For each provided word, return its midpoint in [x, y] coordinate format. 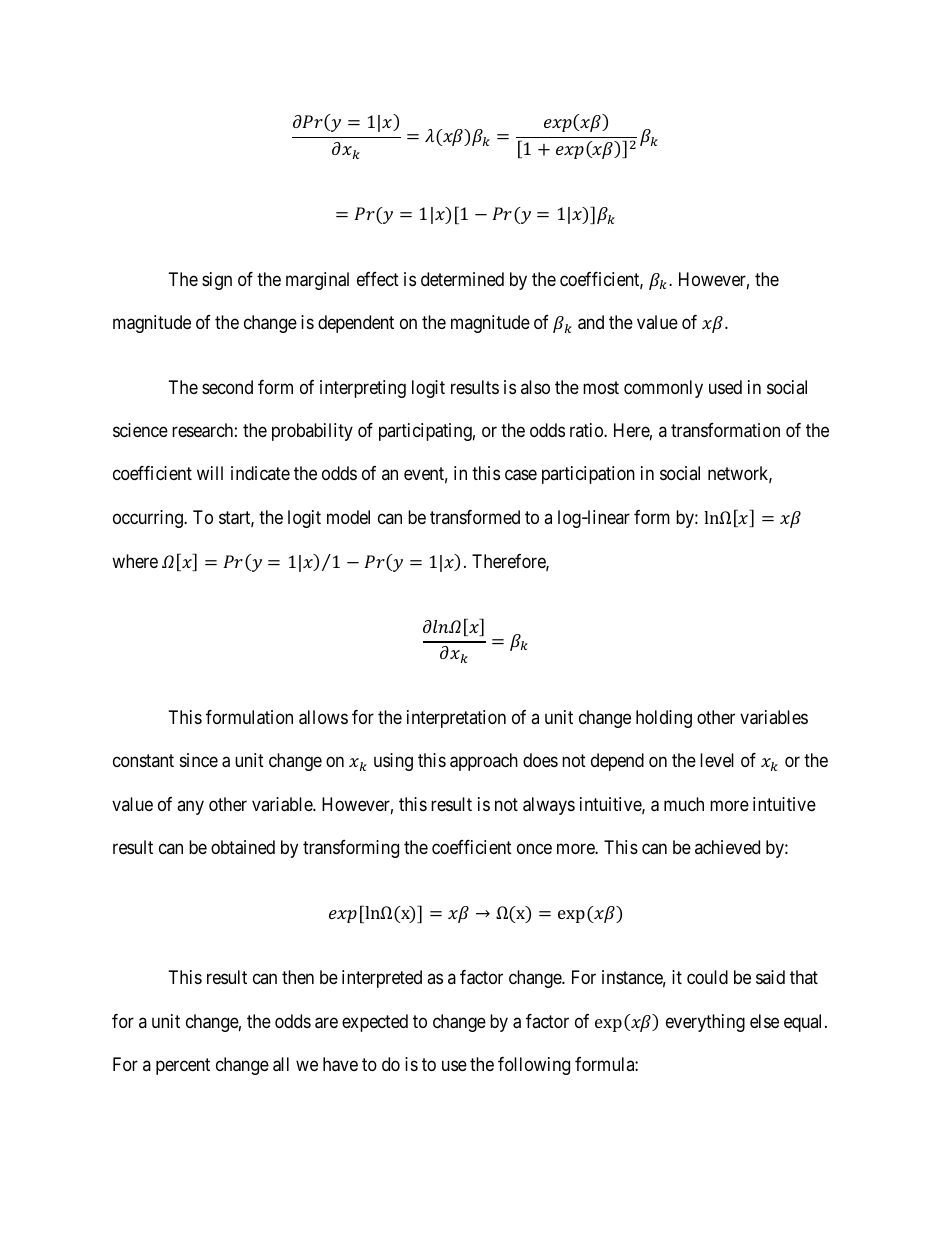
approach [484, 762]
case [521, 475]
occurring [149, 519]
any [190, 807]
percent [183, 1066]
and [591, 322]
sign [217, 281]
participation [588, 475]
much [684, 804]
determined [462, 279]
